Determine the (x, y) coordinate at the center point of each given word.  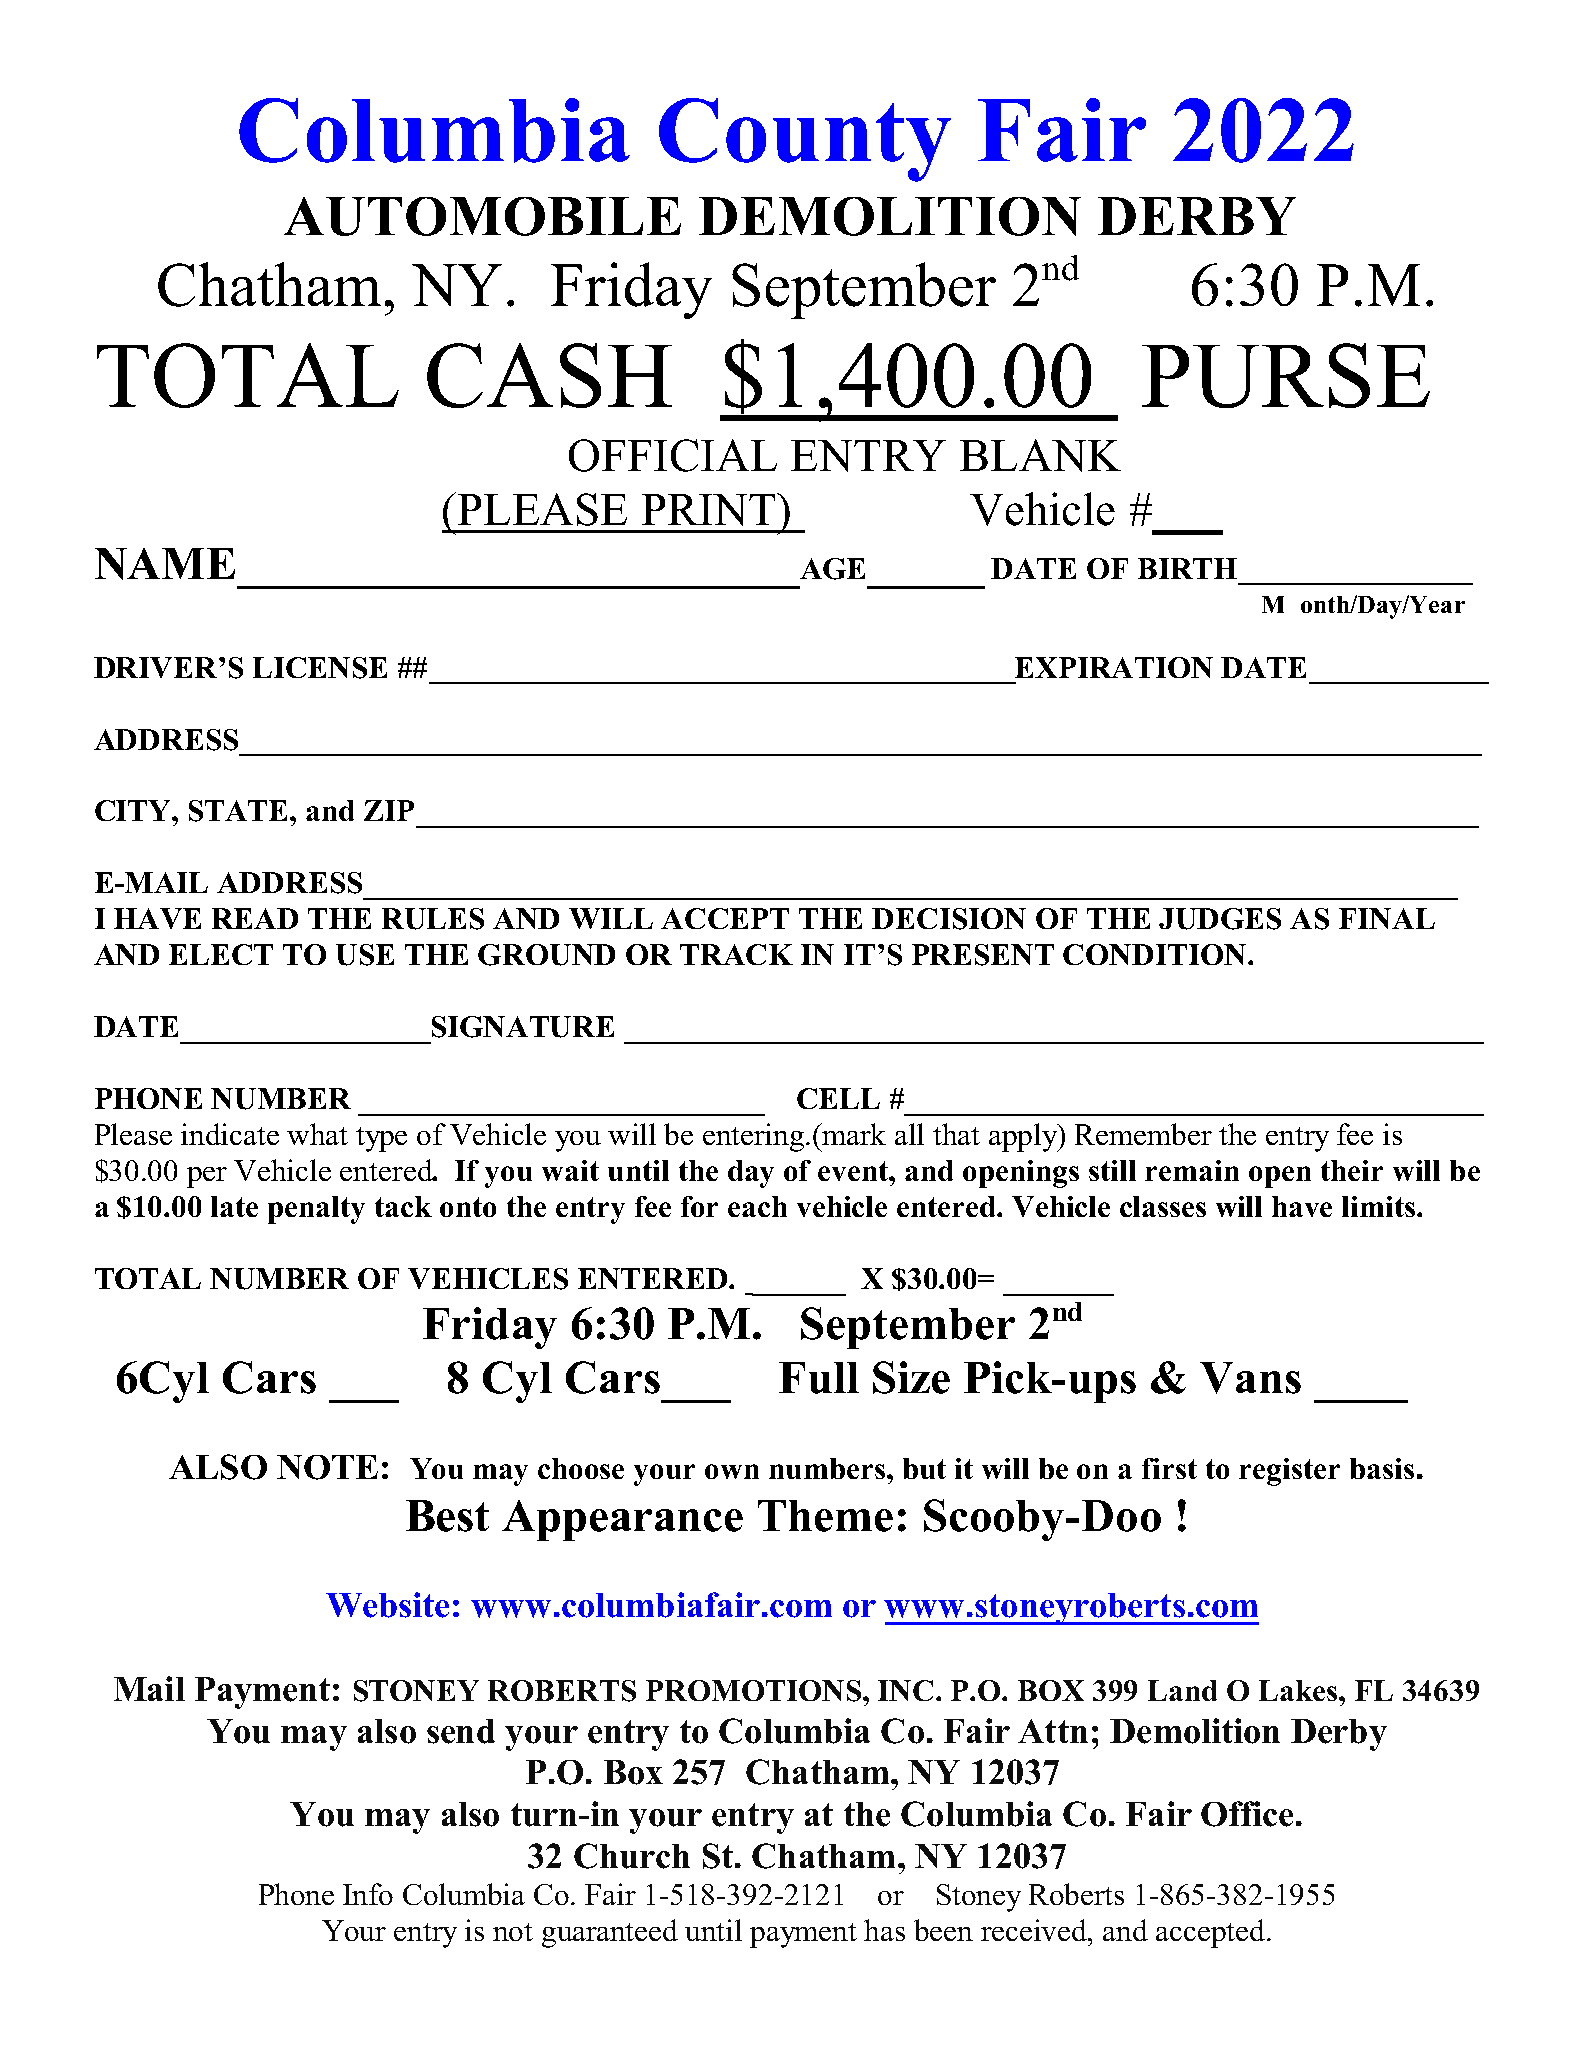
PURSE (1286, 375)
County (805, 140)
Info (368, 1894)
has (884, 1930)
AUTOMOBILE (482, 216)
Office (1247, 1814)
